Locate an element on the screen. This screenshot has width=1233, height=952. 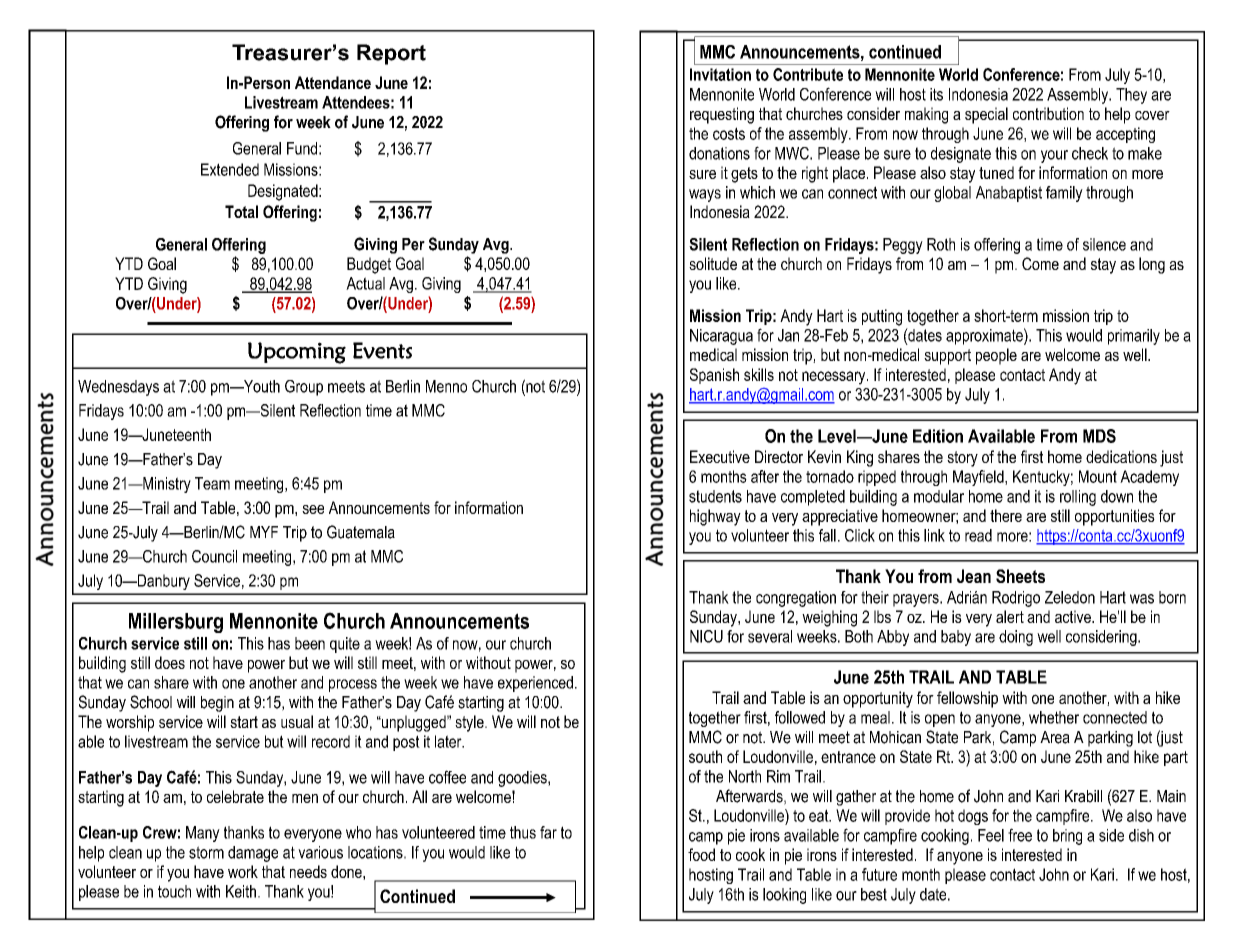
active is located at coordinates (1074, 616).
